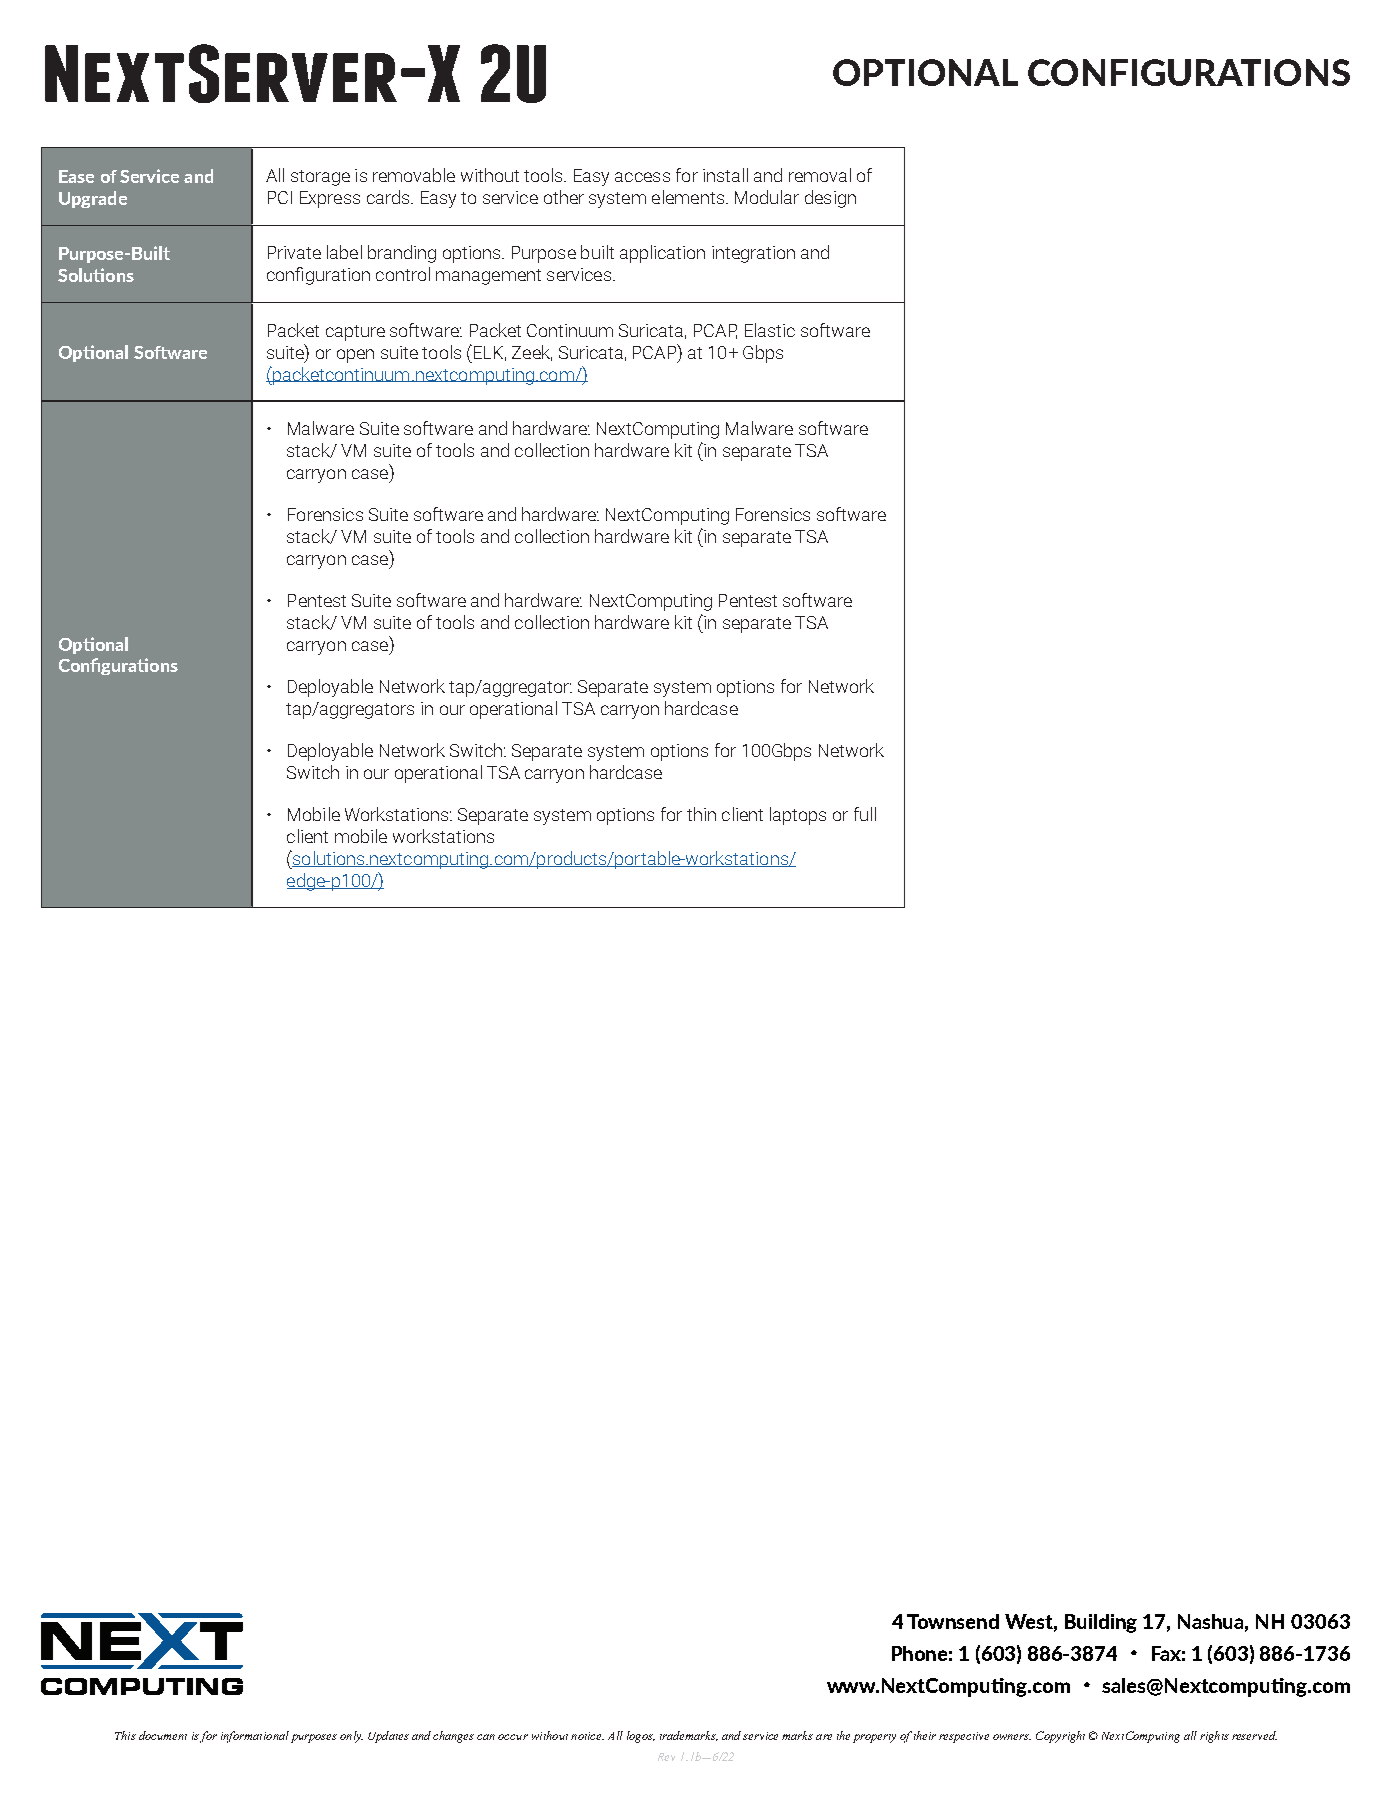 Image resolution: width=1392 pixels, height=1802 pixels. Describe the element at coordinates (641, 1737) in the screenshot. I see `logos` at that location.
